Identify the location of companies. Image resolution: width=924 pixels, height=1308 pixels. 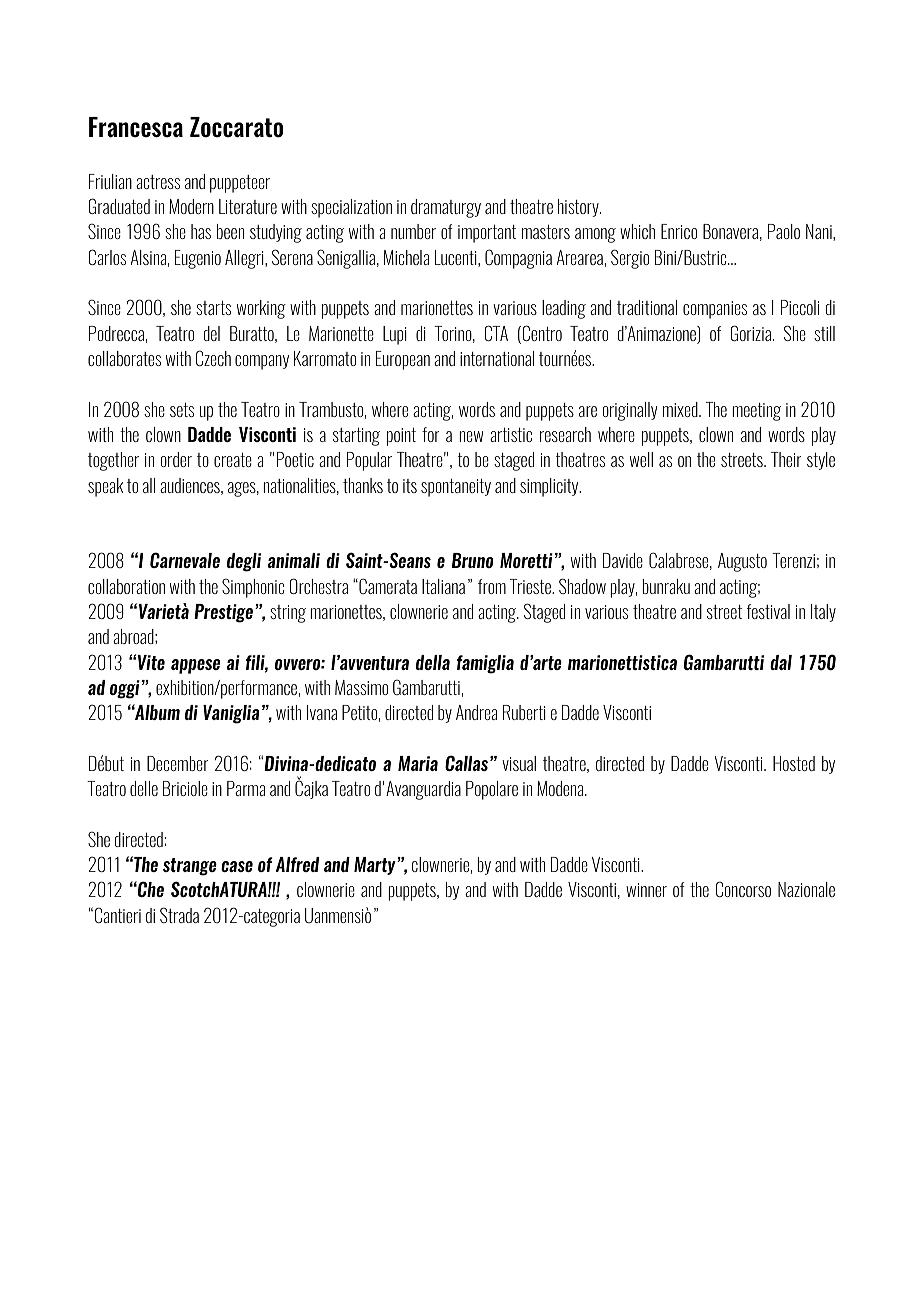
(715, 310).
